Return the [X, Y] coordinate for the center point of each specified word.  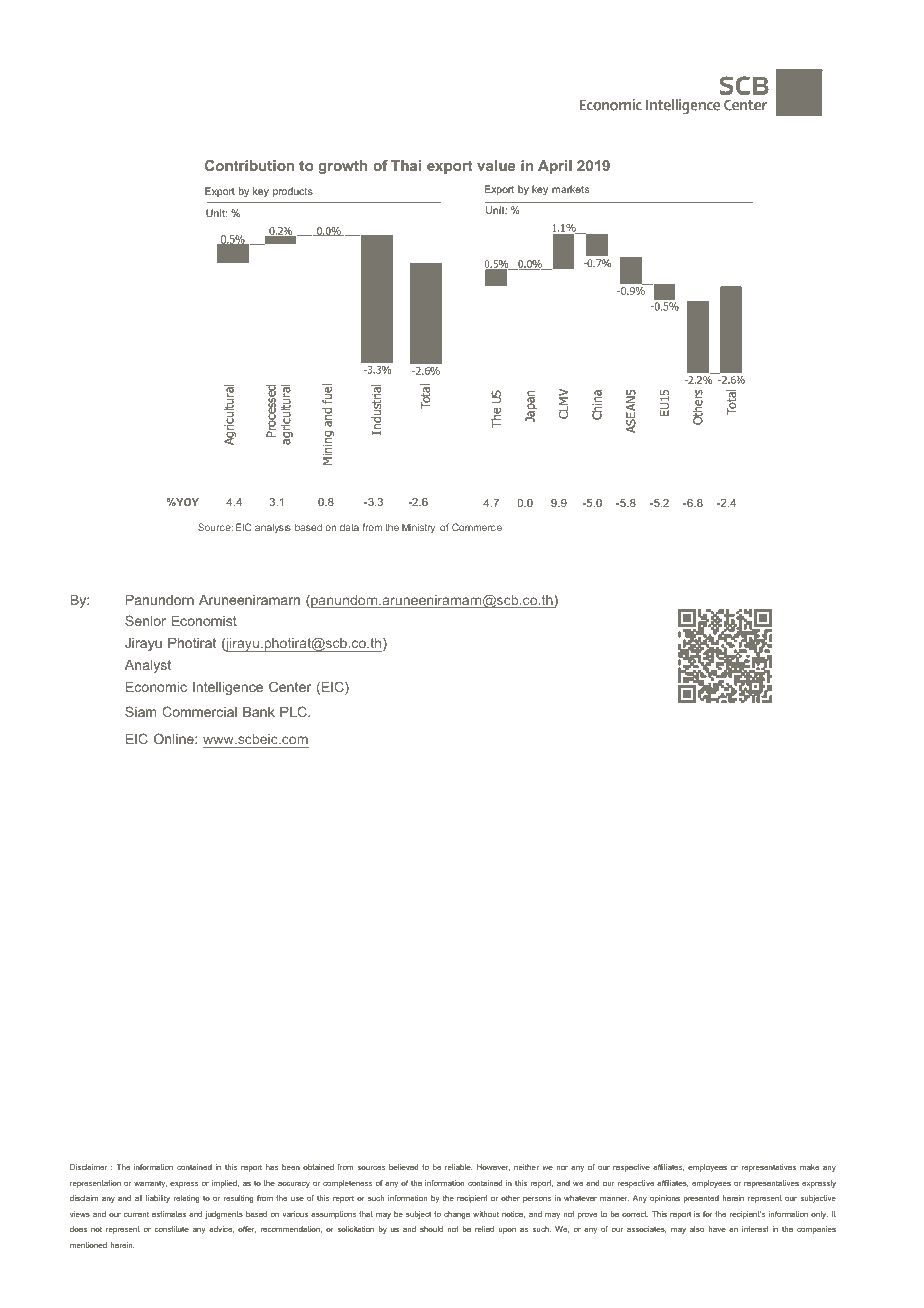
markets [570, 189]
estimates [169, 1214]
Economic [156, 687]
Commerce [477, 527]
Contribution [249, 165]
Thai [406, 165]
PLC [294, 711]
